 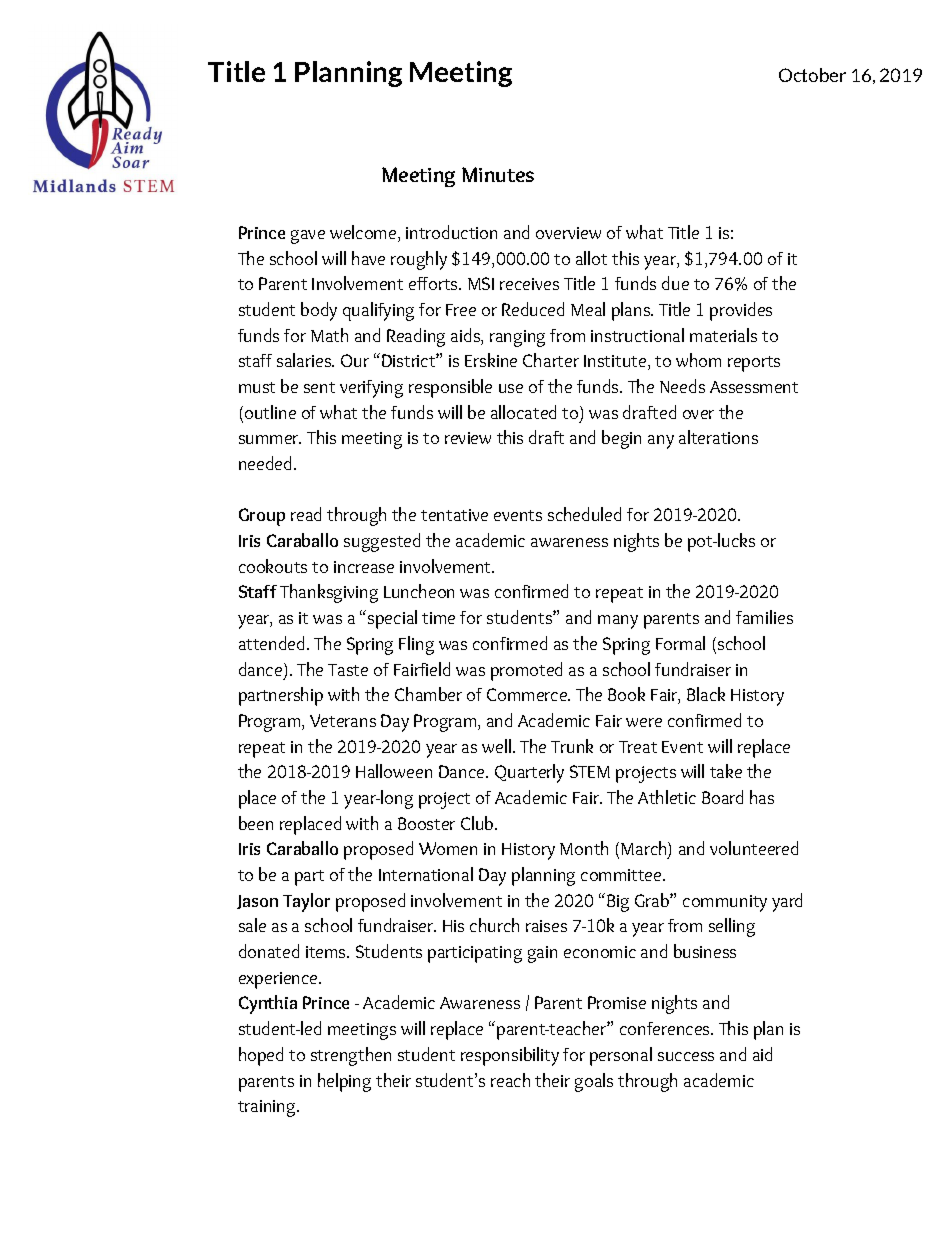 What do you see at coordinates (344, 1082) in the screenshot?
I see `helping` at bounding box center [344, 1082].
